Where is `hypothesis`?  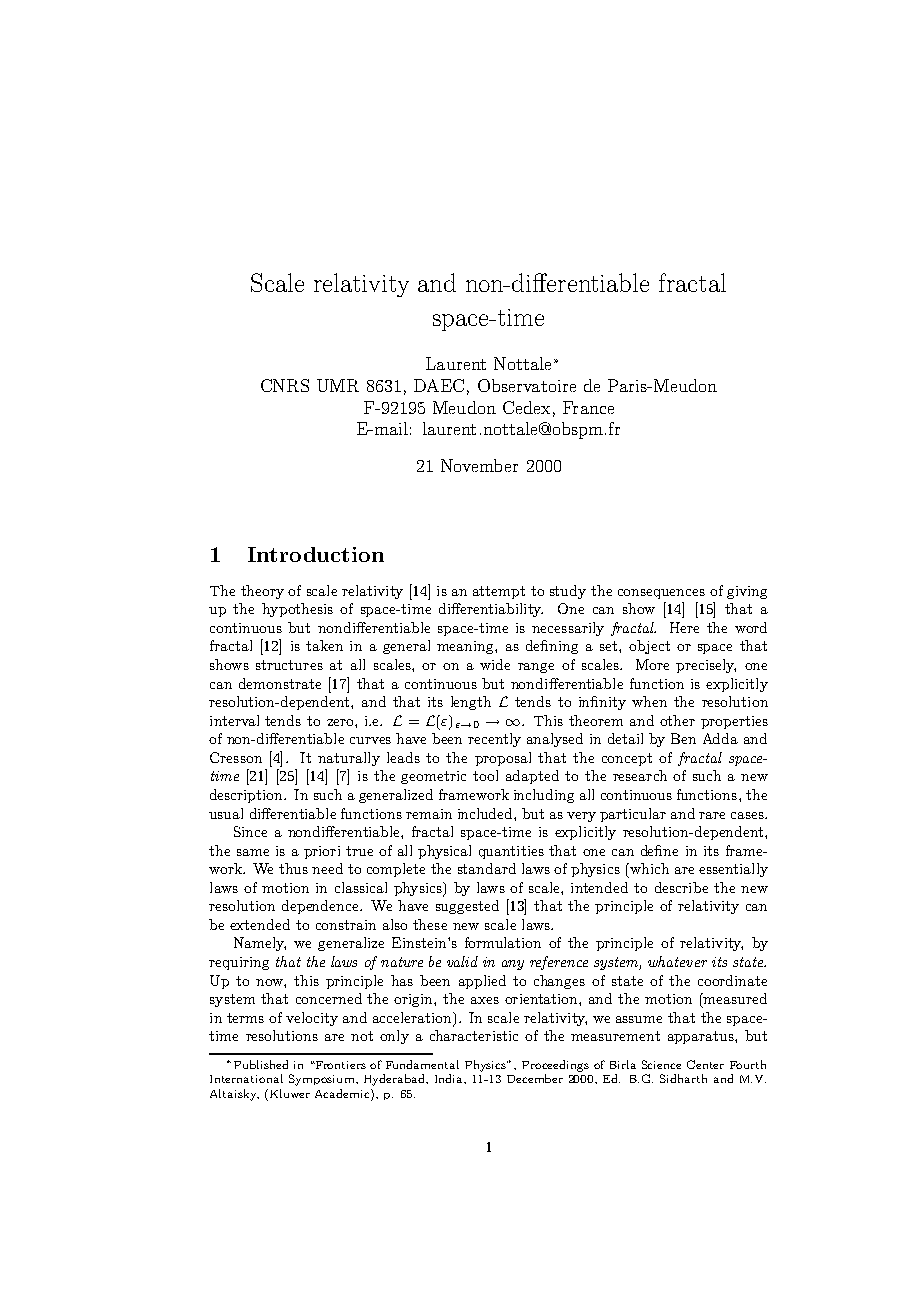
hypothesis is located at coordinates (297, 610).
